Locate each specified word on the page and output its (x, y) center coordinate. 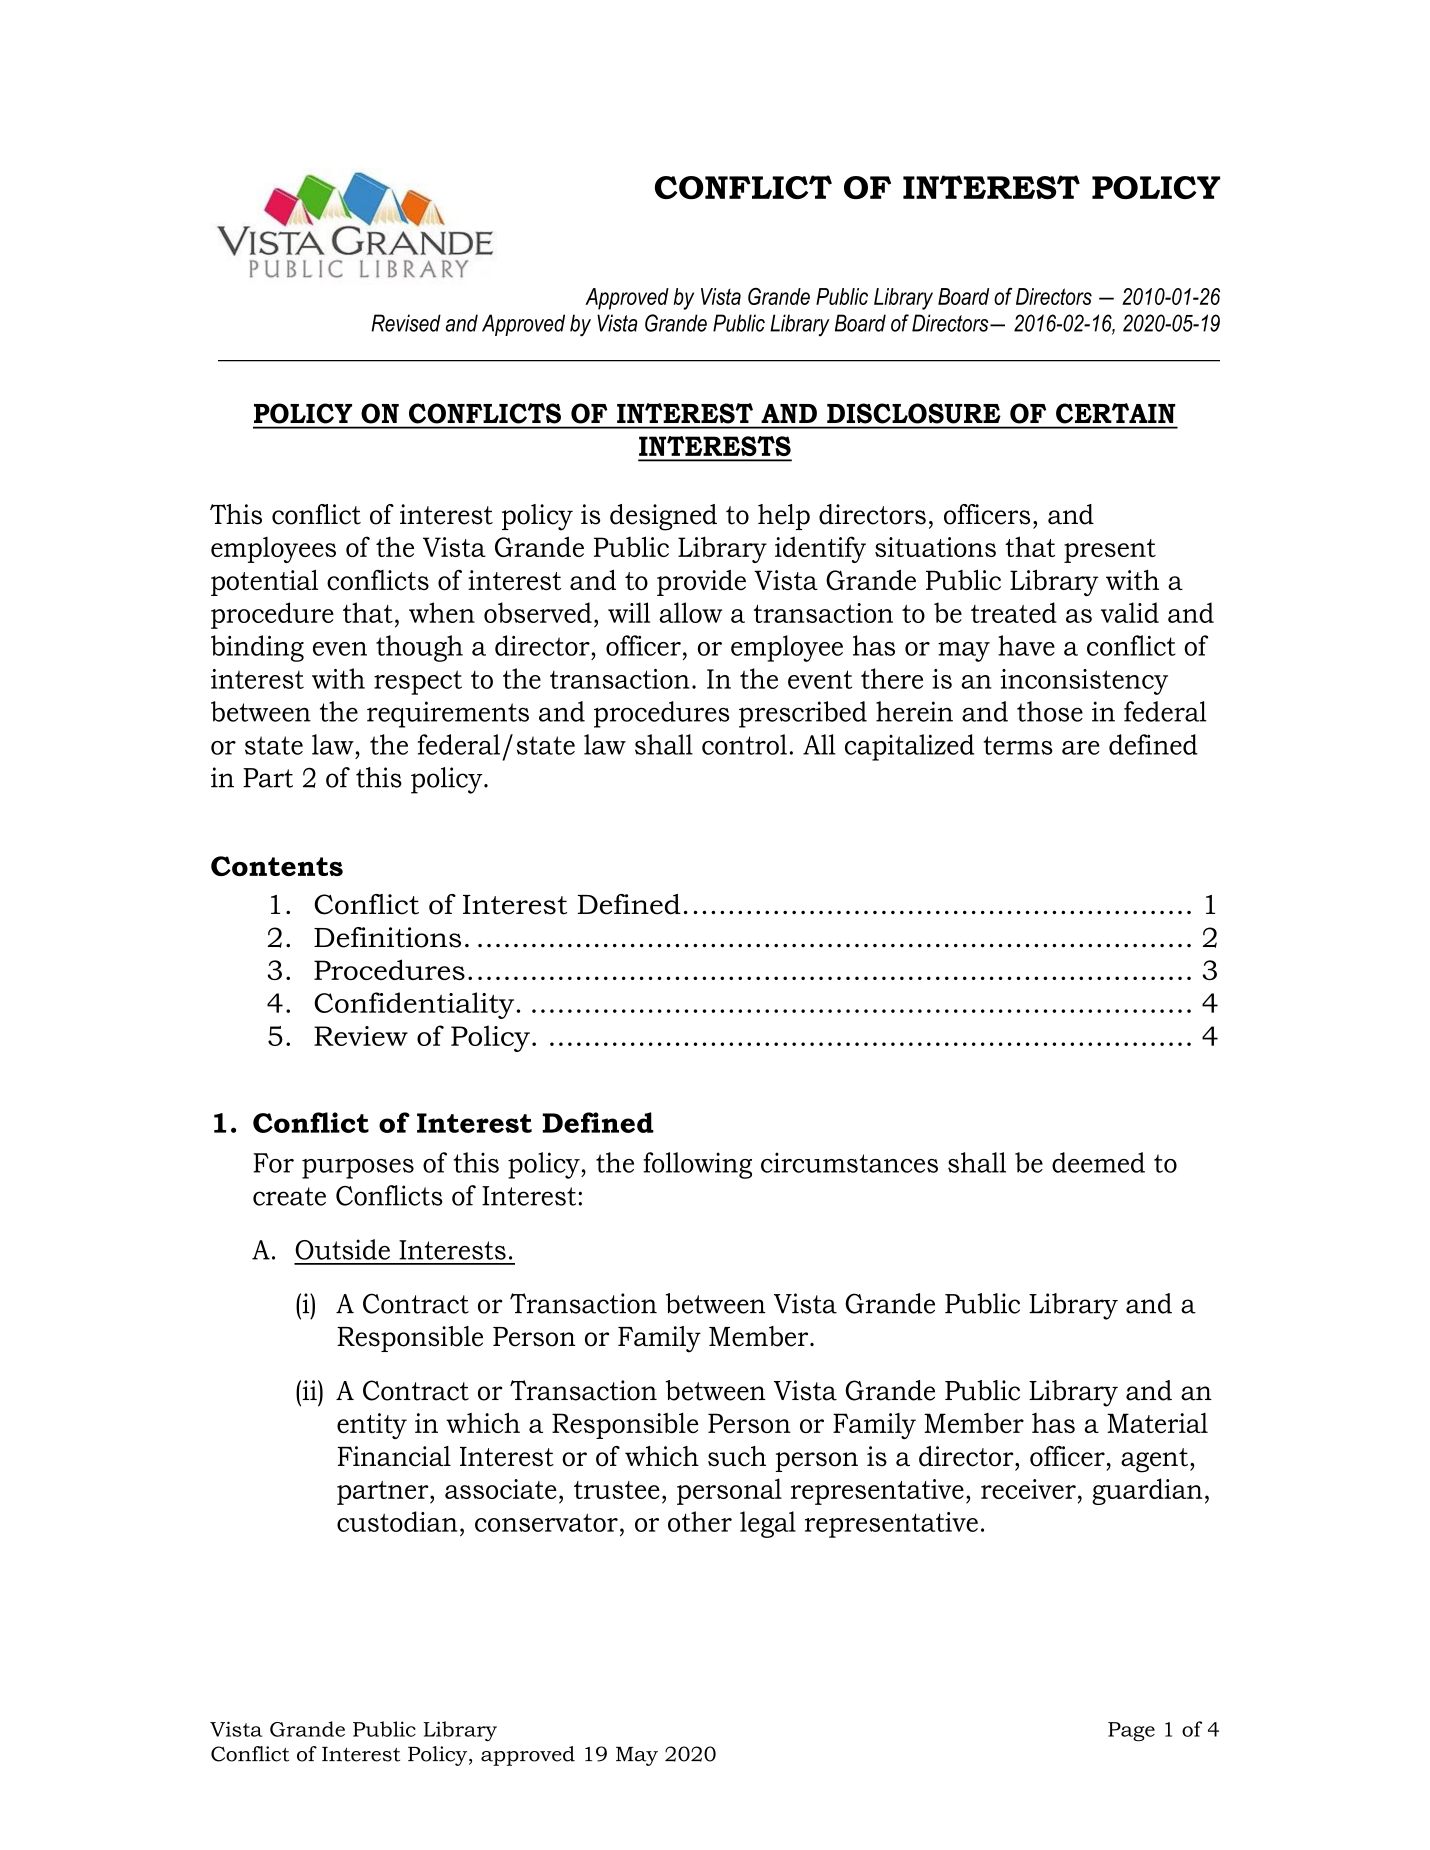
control (744, 744)
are (1081, 748)
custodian (397, 1521)
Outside (342, 1249)
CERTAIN (1115, 413)
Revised (406, 323)
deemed (1098, 1162)
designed (663, 517)
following (697, 1165)
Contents (277, 866)
